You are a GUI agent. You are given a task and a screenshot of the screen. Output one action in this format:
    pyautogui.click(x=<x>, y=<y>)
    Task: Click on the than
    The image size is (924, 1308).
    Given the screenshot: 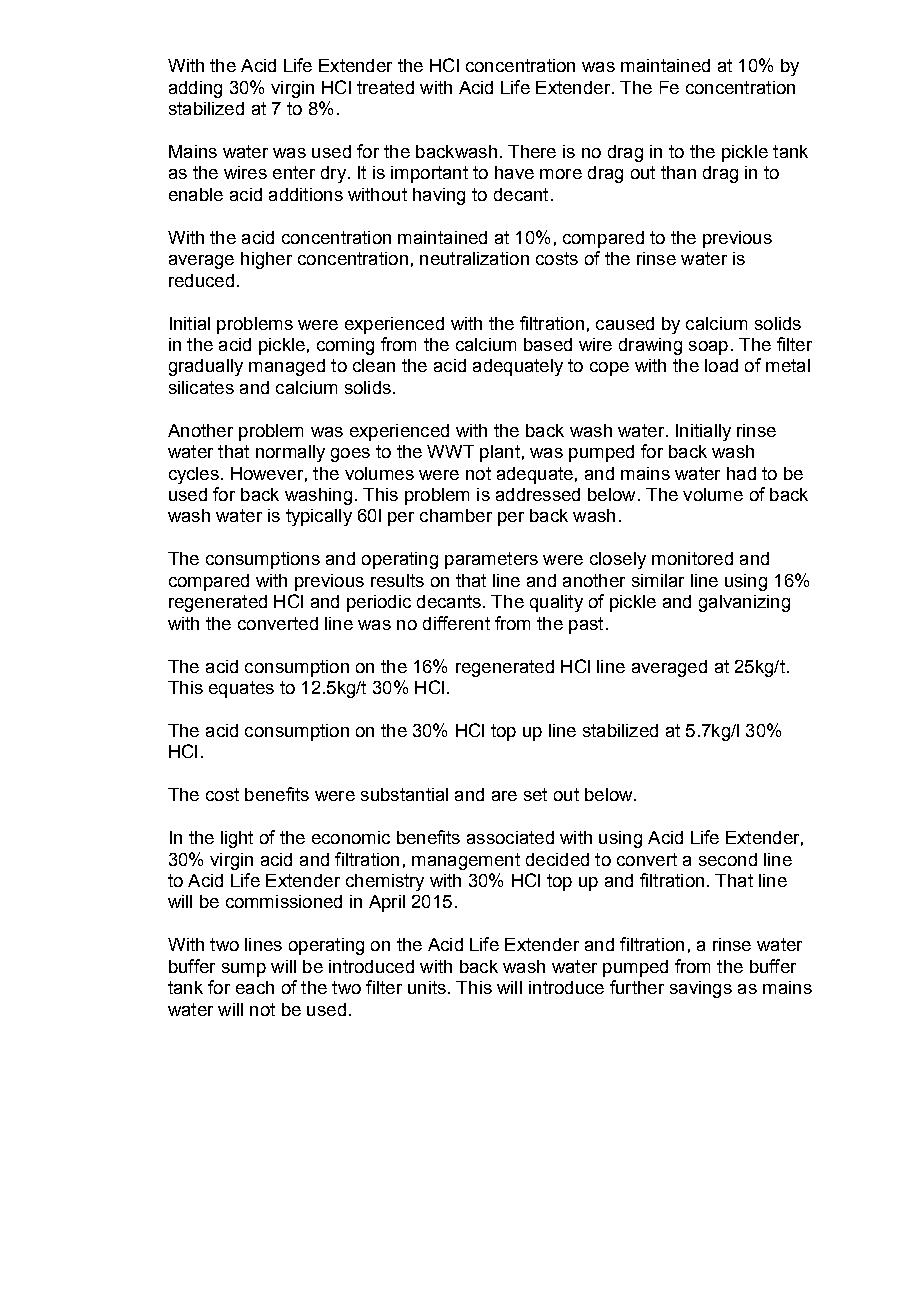 What is the action you would take?
    pyautogui.click(x=678, y=172)
